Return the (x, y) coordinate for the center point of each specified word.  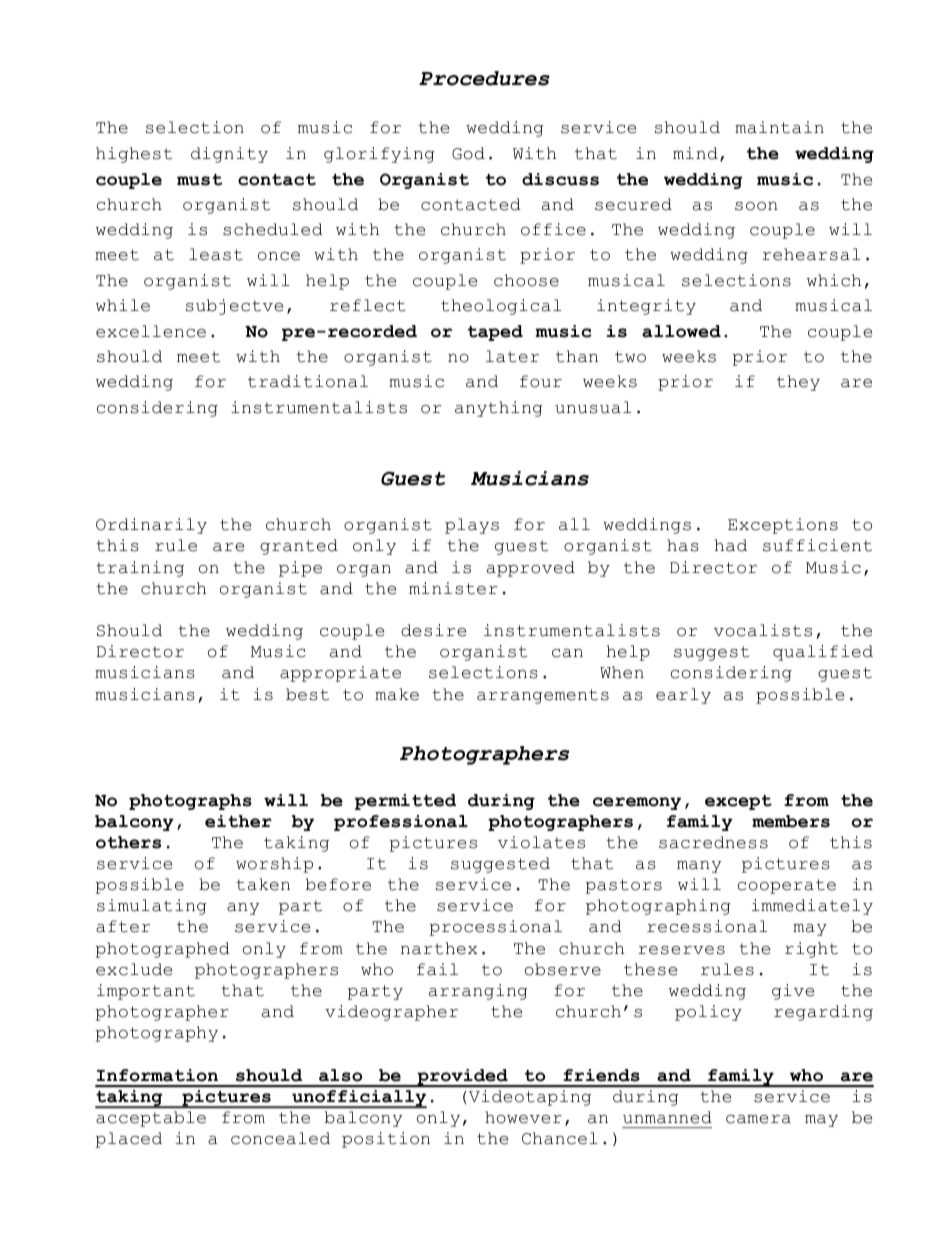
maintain (779, 127)
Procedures (484, 78)
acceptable (151, 1119)
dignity (229, 155)
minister (453, 588)
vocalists (763, 630)
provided (462, 1078)
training (140, 569)
